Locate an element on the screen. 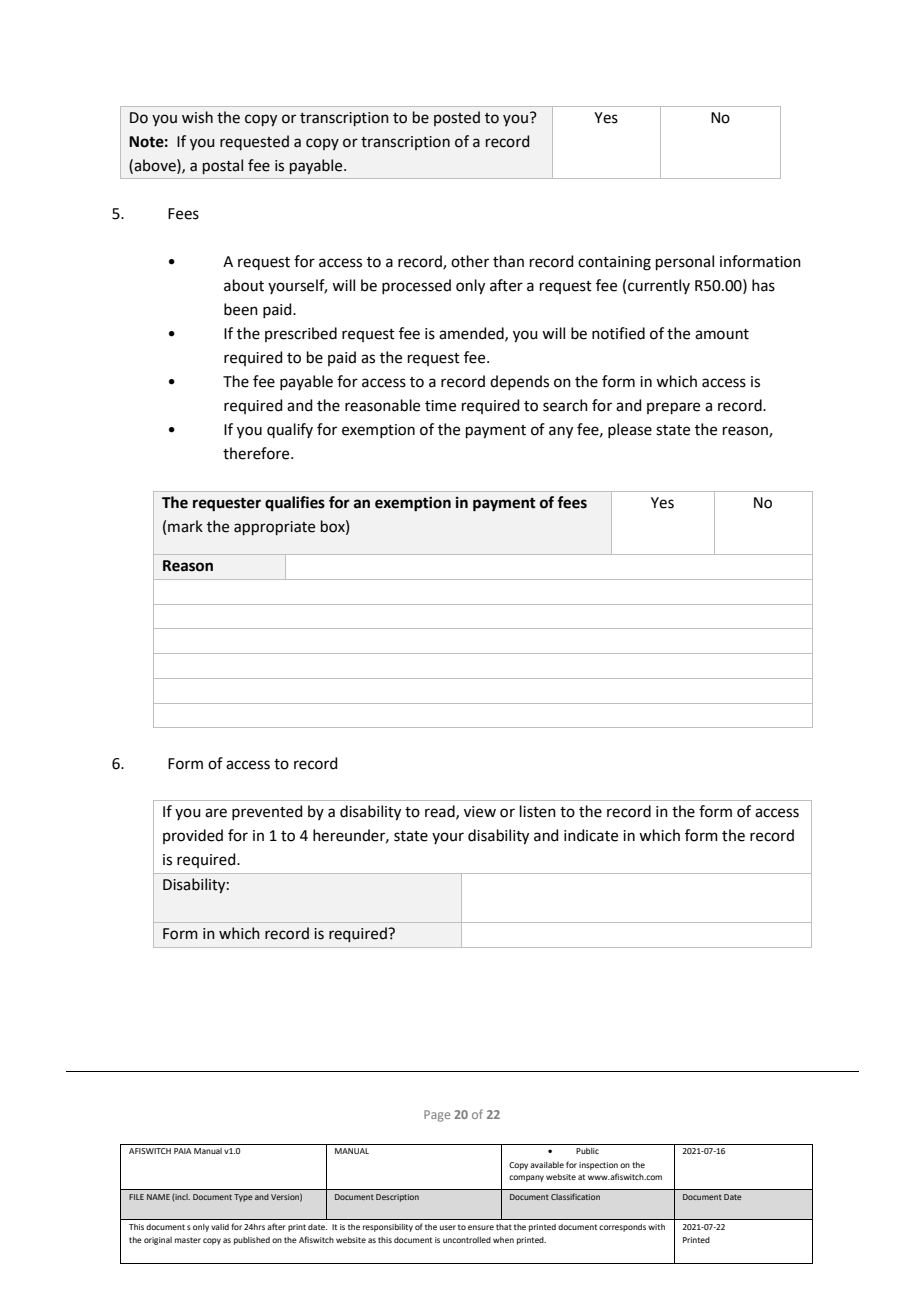 This screenshot has width=924, height=1308. therefore is located at coordinates (257, 453).
